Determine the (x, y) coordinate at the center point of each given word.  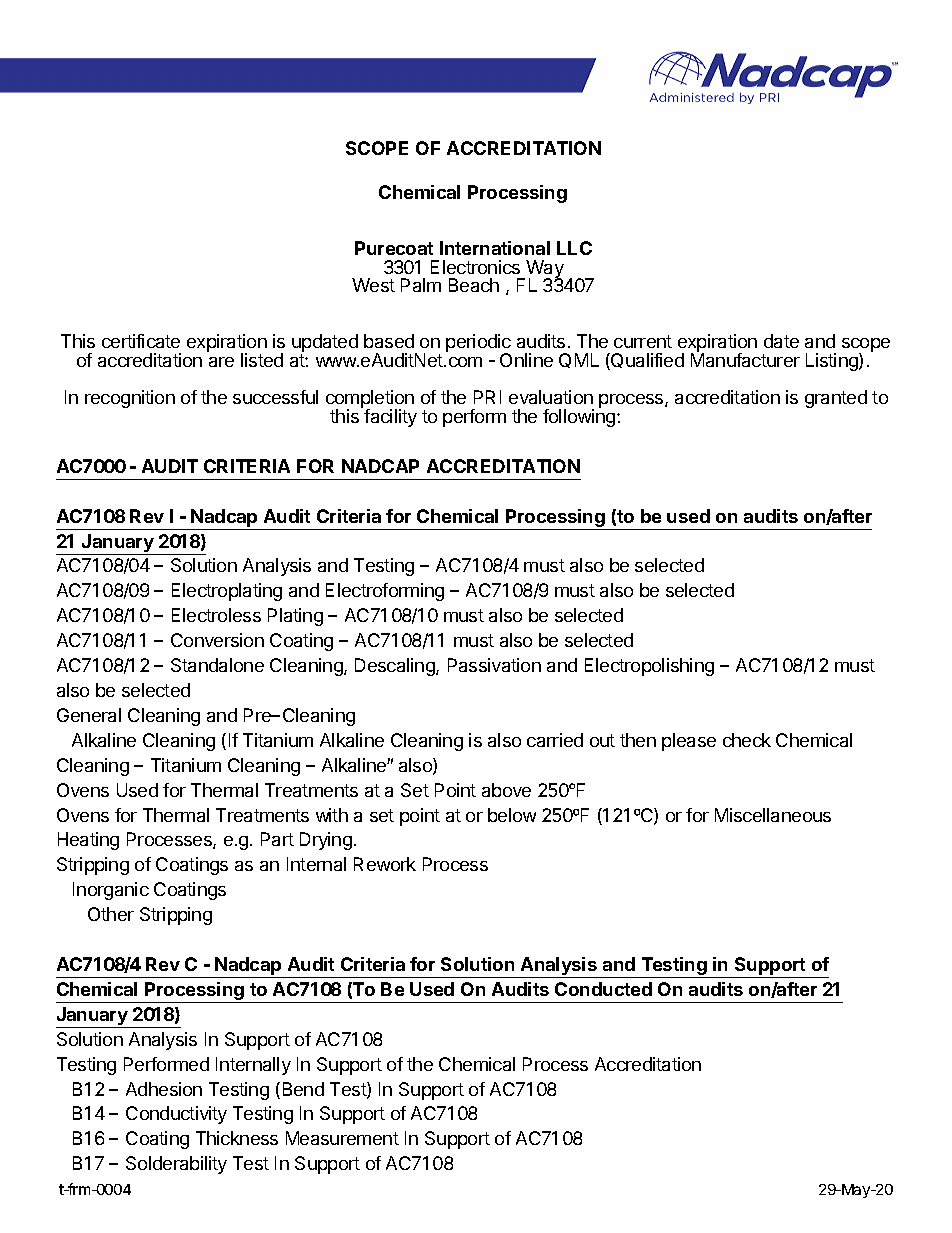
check (747, 740)
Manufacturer (745, 359)
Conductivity (176, 1115)
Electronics (475, 267)
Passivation (494, 665)
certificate (141, 341)
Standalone (217, 665)
